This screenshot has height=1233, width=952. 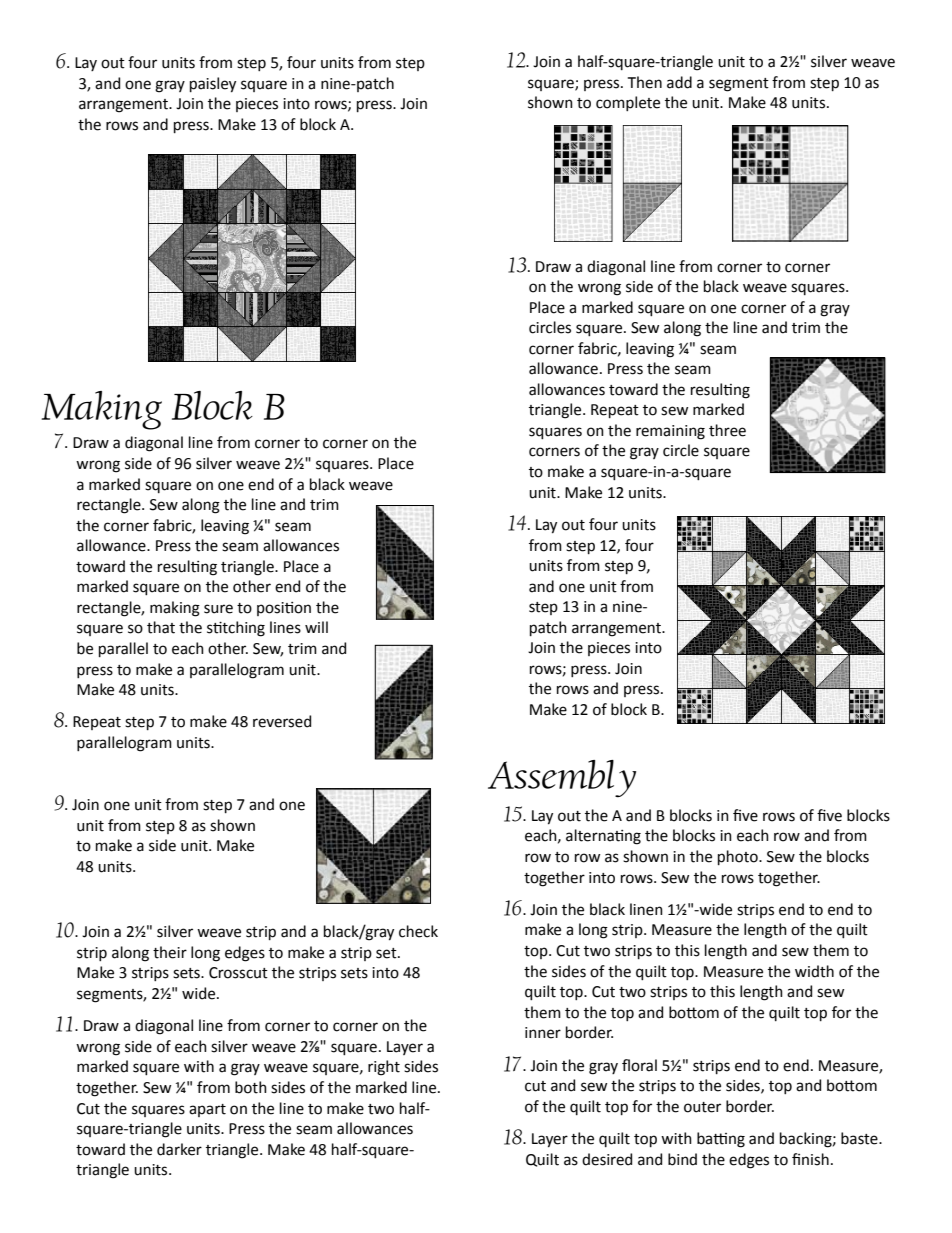 What do you see at coordinates (814, 971) in the screenshot?
I see `width` at bounding box center [814, 971].
